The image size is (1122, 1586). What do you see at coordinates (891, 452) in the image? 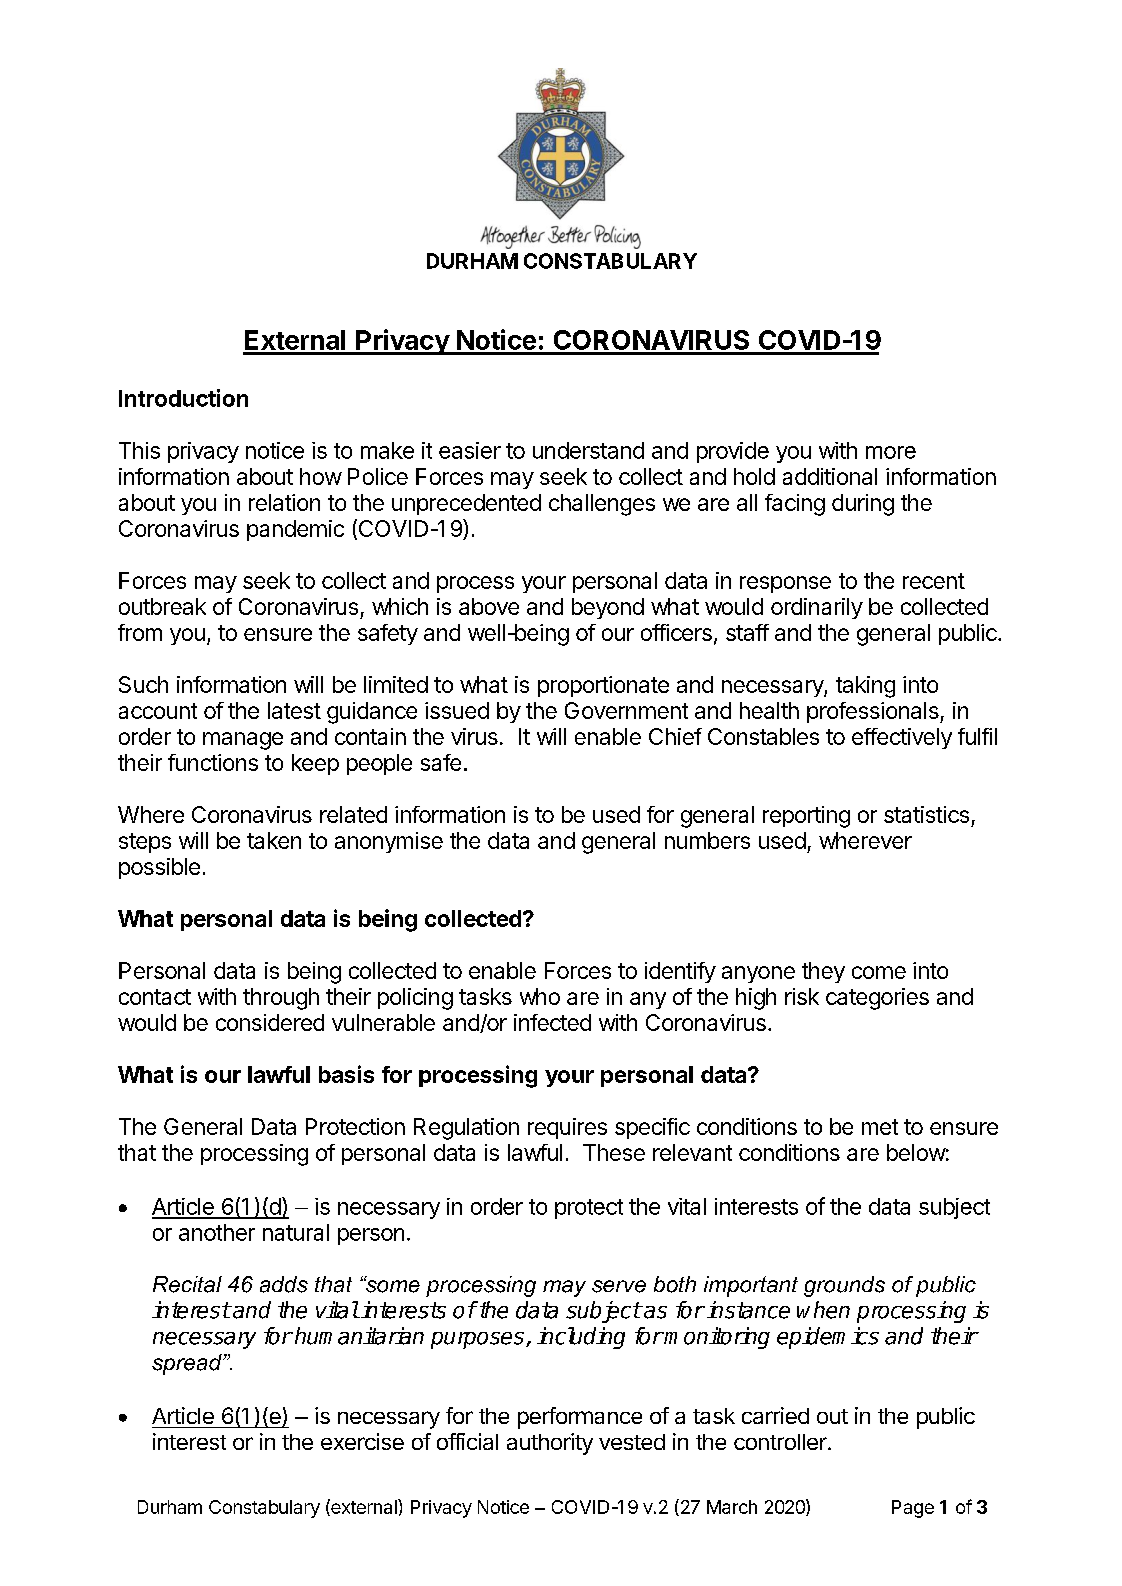
I see `more` at bounding box center [891, 452].
